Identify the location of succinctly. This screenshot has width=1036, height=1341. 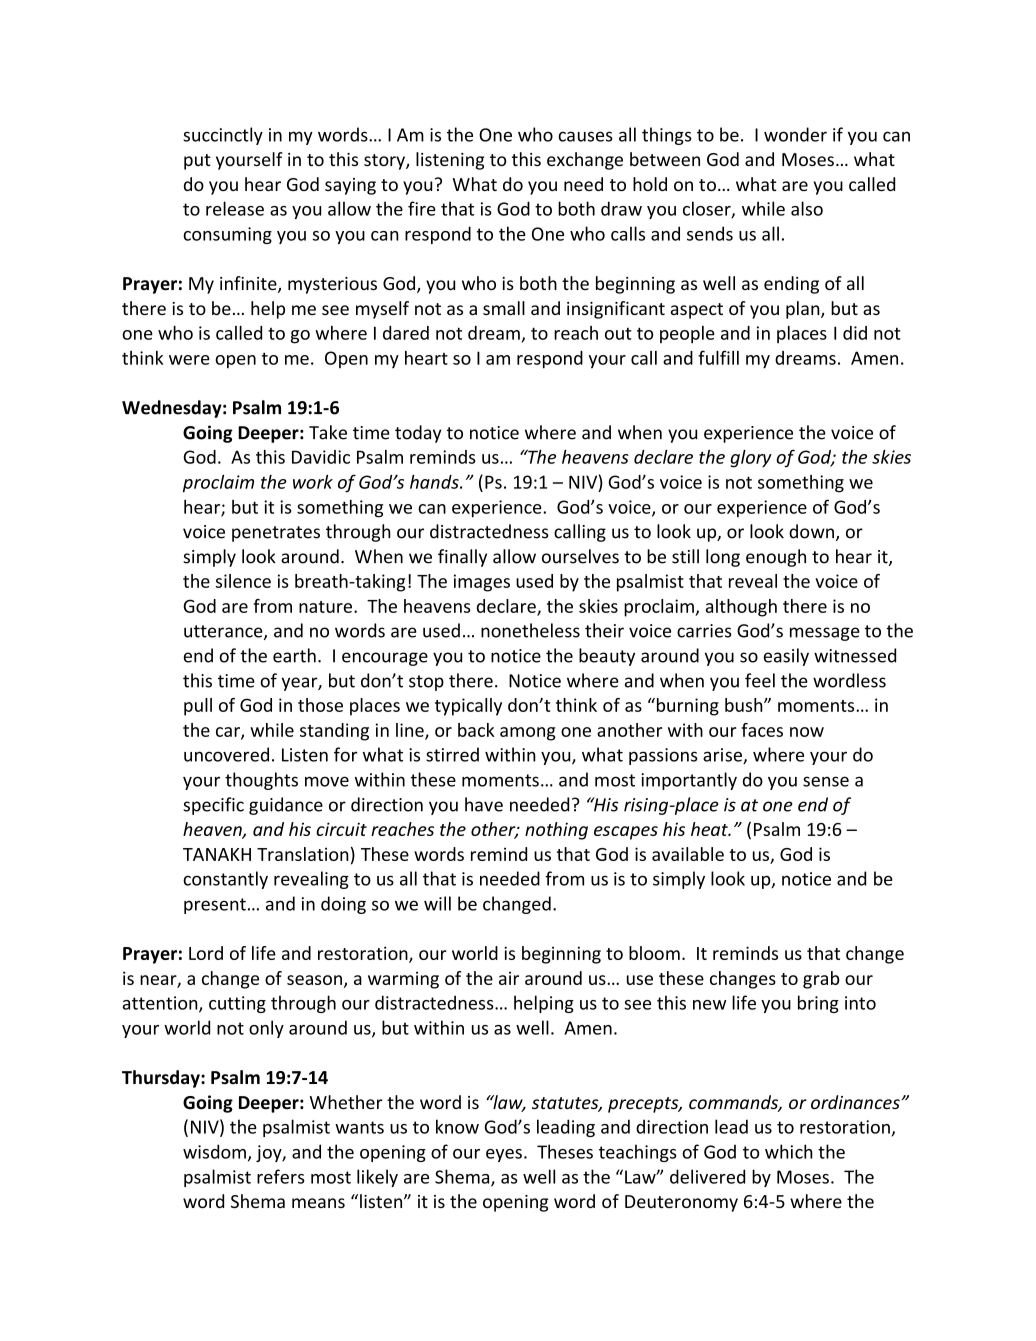
(223, 136).
